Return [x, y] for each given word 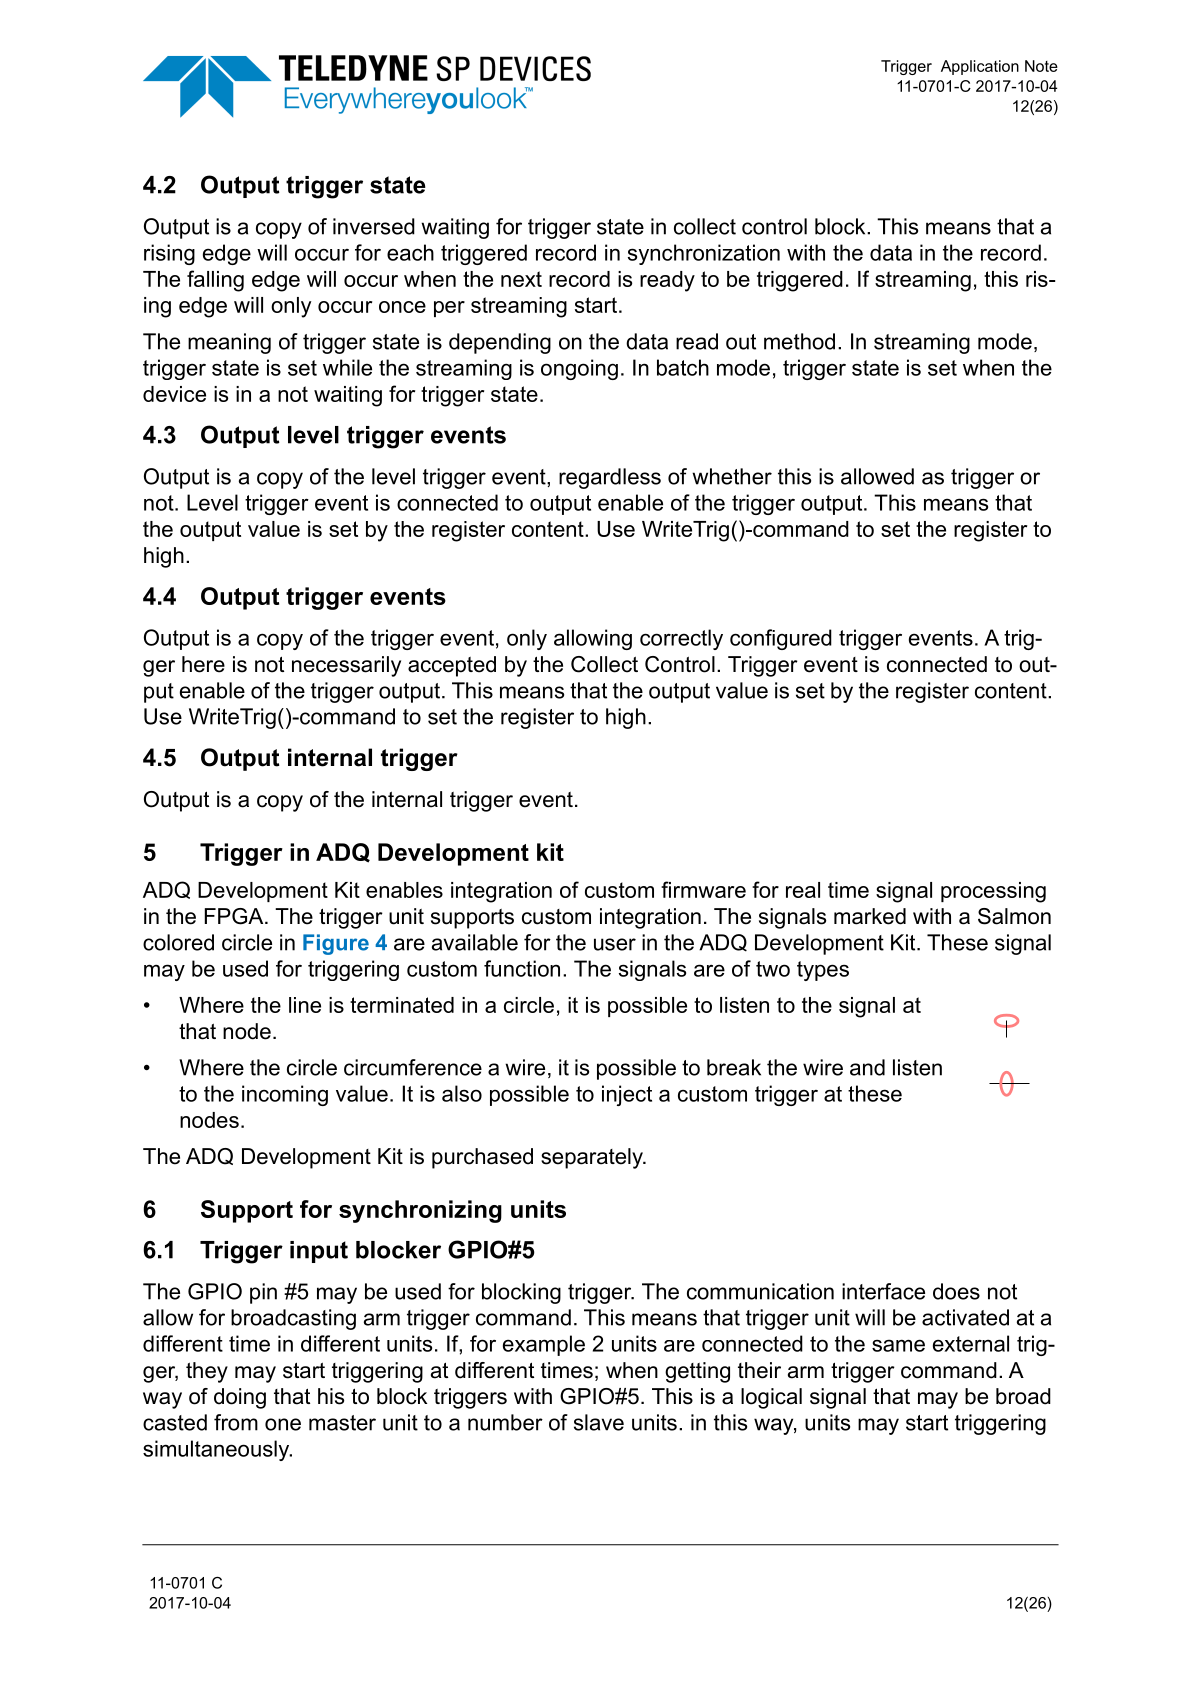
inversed [374, 226]
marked [870, 916]
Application [980, 67]
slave [599, 1422]
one [283, 1424]
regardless [610, 478]
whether [732, 476]
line [305, 1005]
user [615, 944]
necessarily [346, 666]
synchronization [704, 254]
